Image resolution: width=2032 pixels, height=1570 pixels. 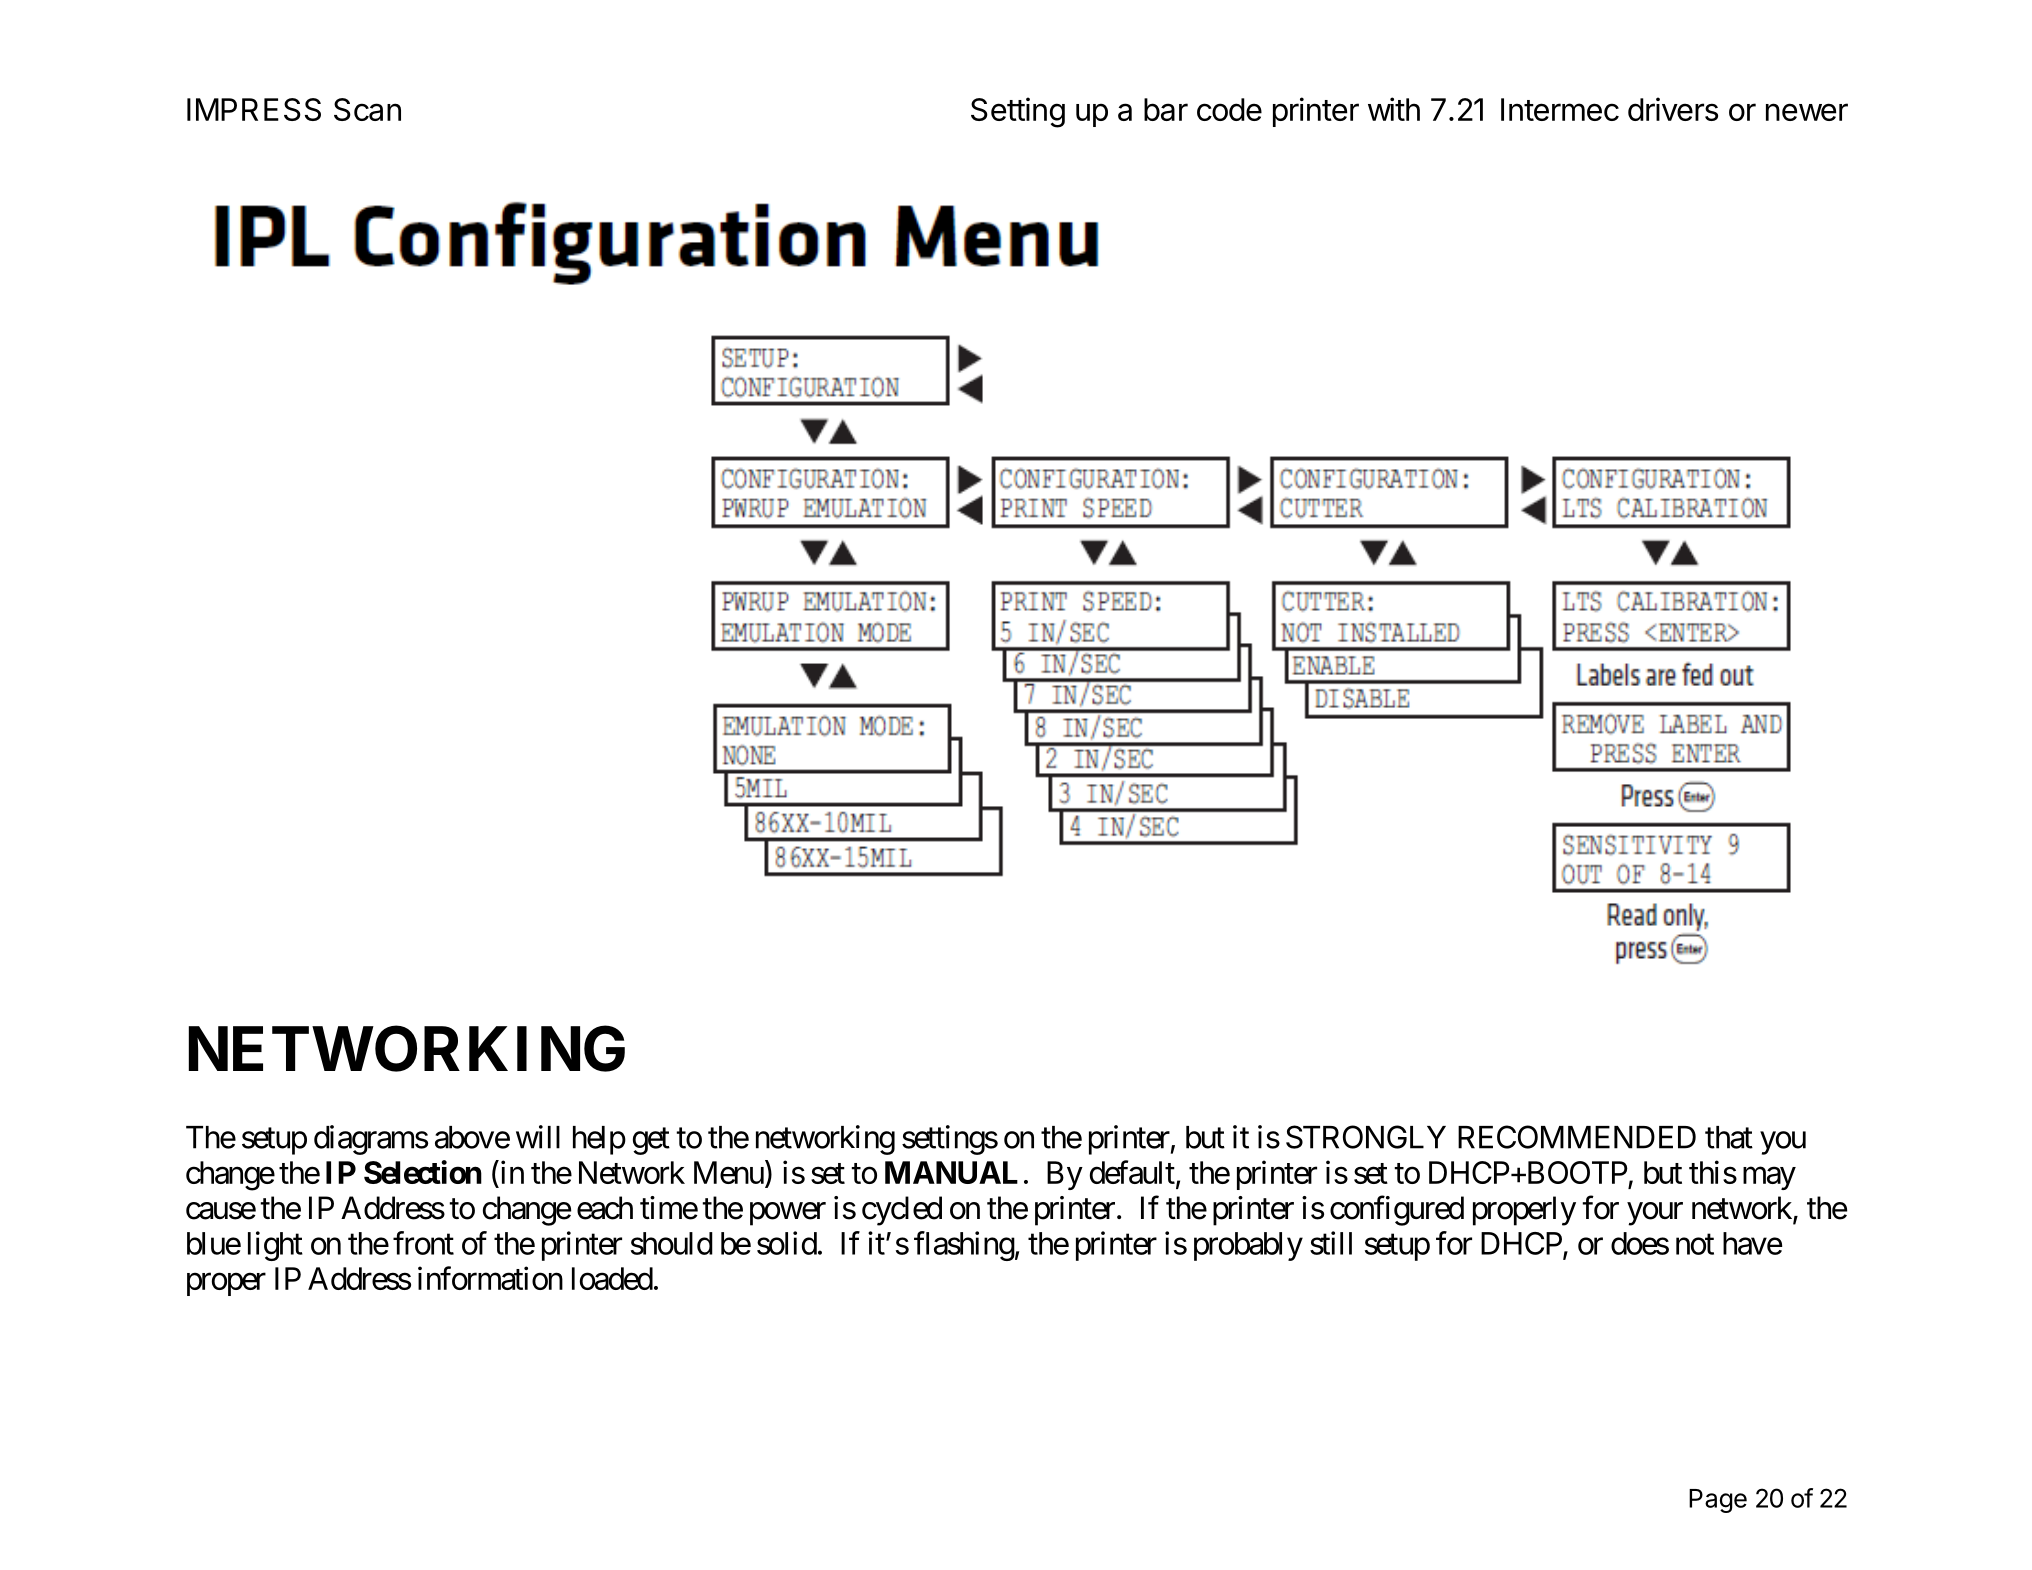 I want to click on Scan, so click(x=367, y=109).
